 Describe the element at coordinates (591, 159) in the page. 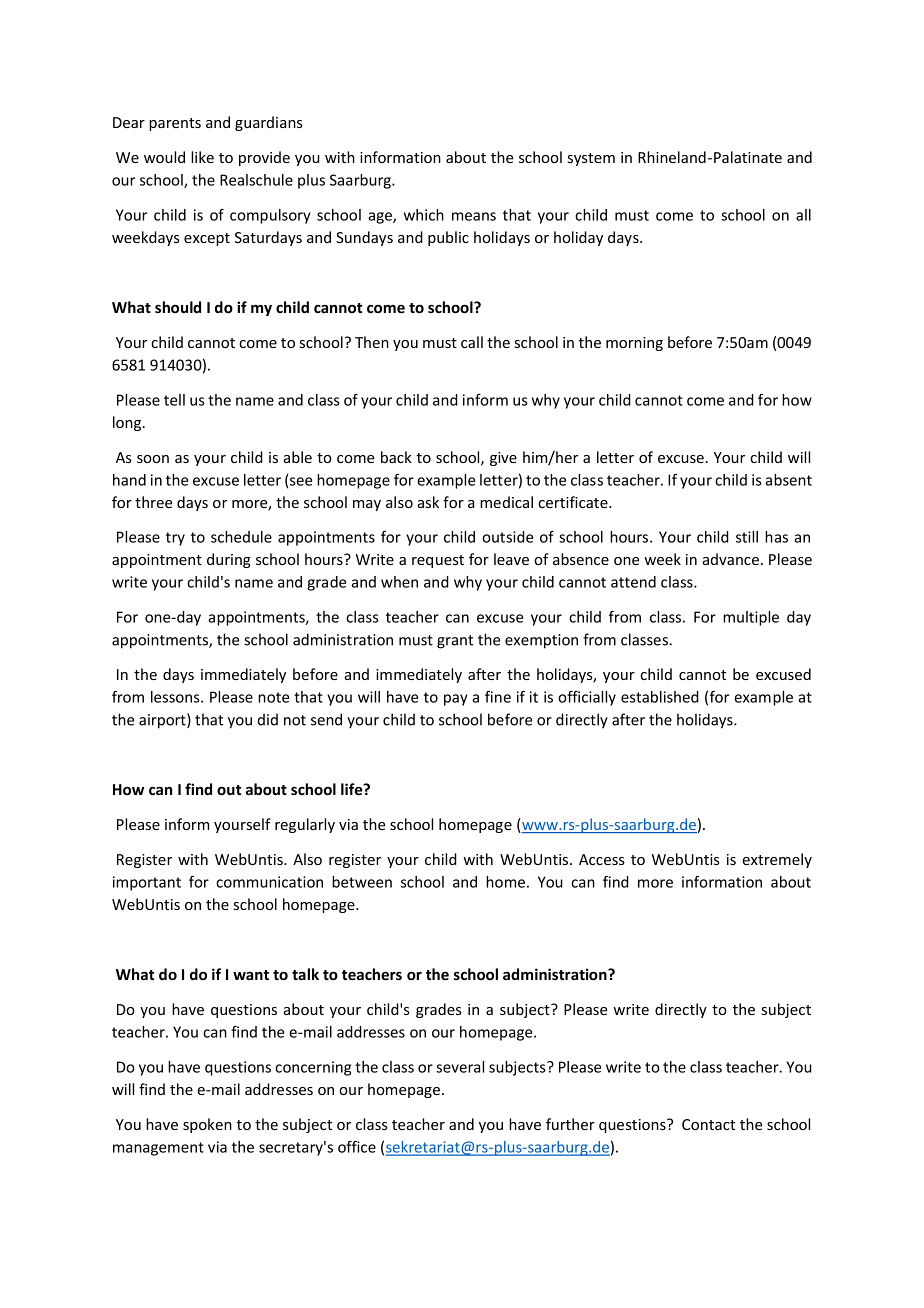

I see `system` at that location.
